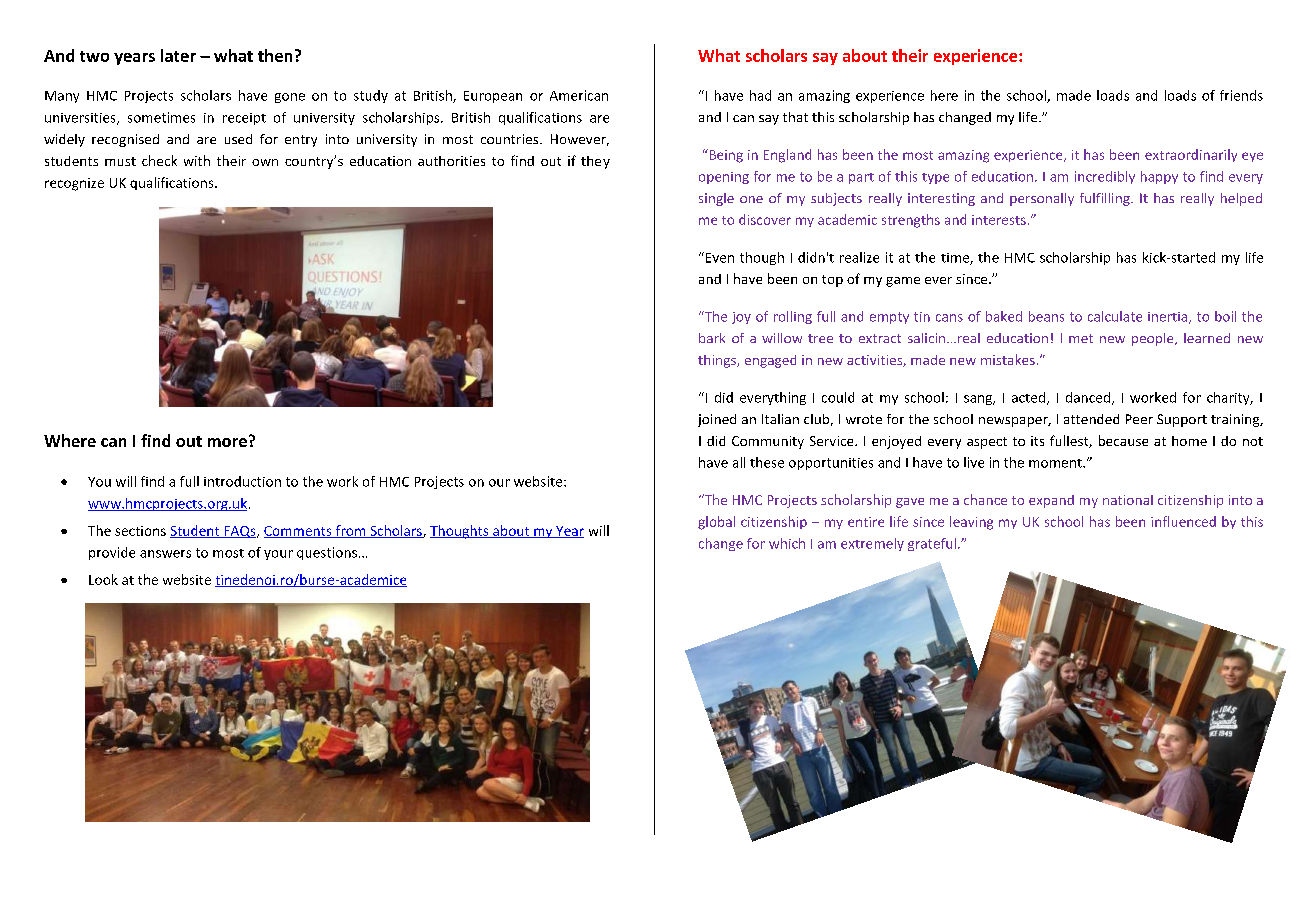 Image resolution: width=1308 pixels, height=924 pixels. I want to click on friends, so click(1241, 95).
